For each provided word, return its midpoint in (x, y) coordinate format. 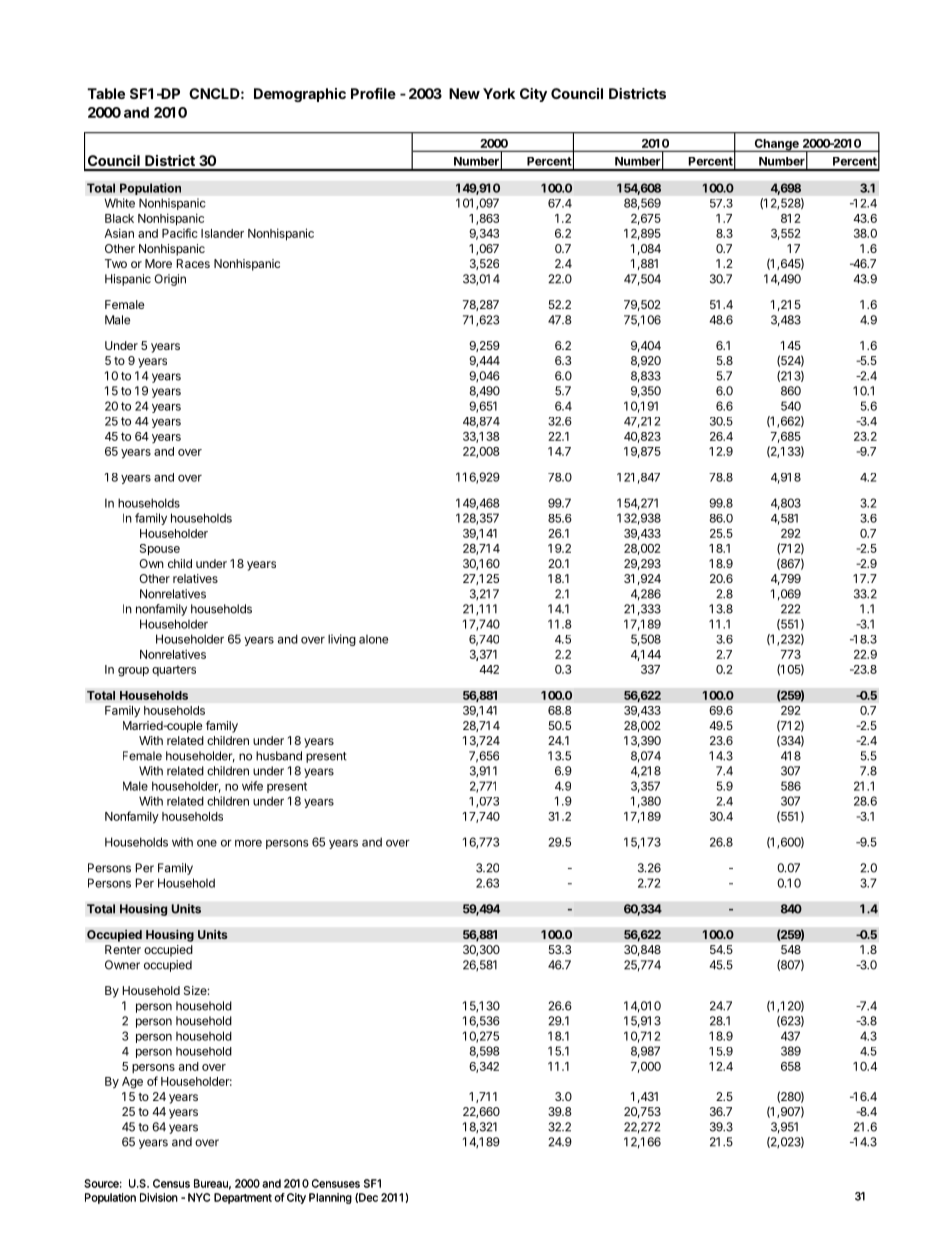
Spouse (160, 550)
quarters (174, 670)
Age (132, 1083)
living (342, 640)
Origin (170, 280)
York (499, 93)
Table (106, 93)
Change (776, 145)
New (464, 93)
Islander (222, 233)
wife (252, 786)
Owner (122, 965)
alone (373, 639)
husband (279, 756)
